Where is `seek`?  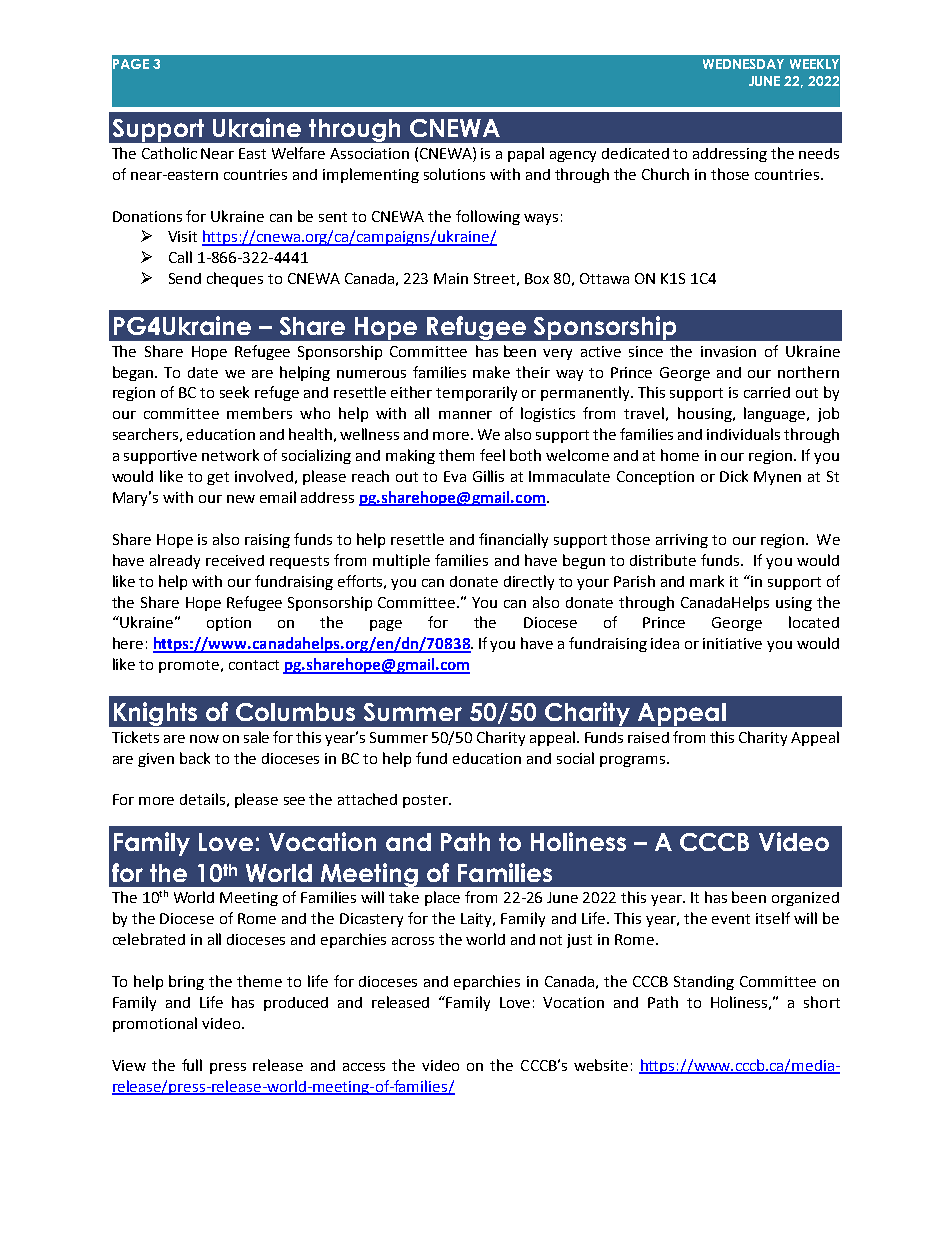
seek is located at coordinates (234, 392).
